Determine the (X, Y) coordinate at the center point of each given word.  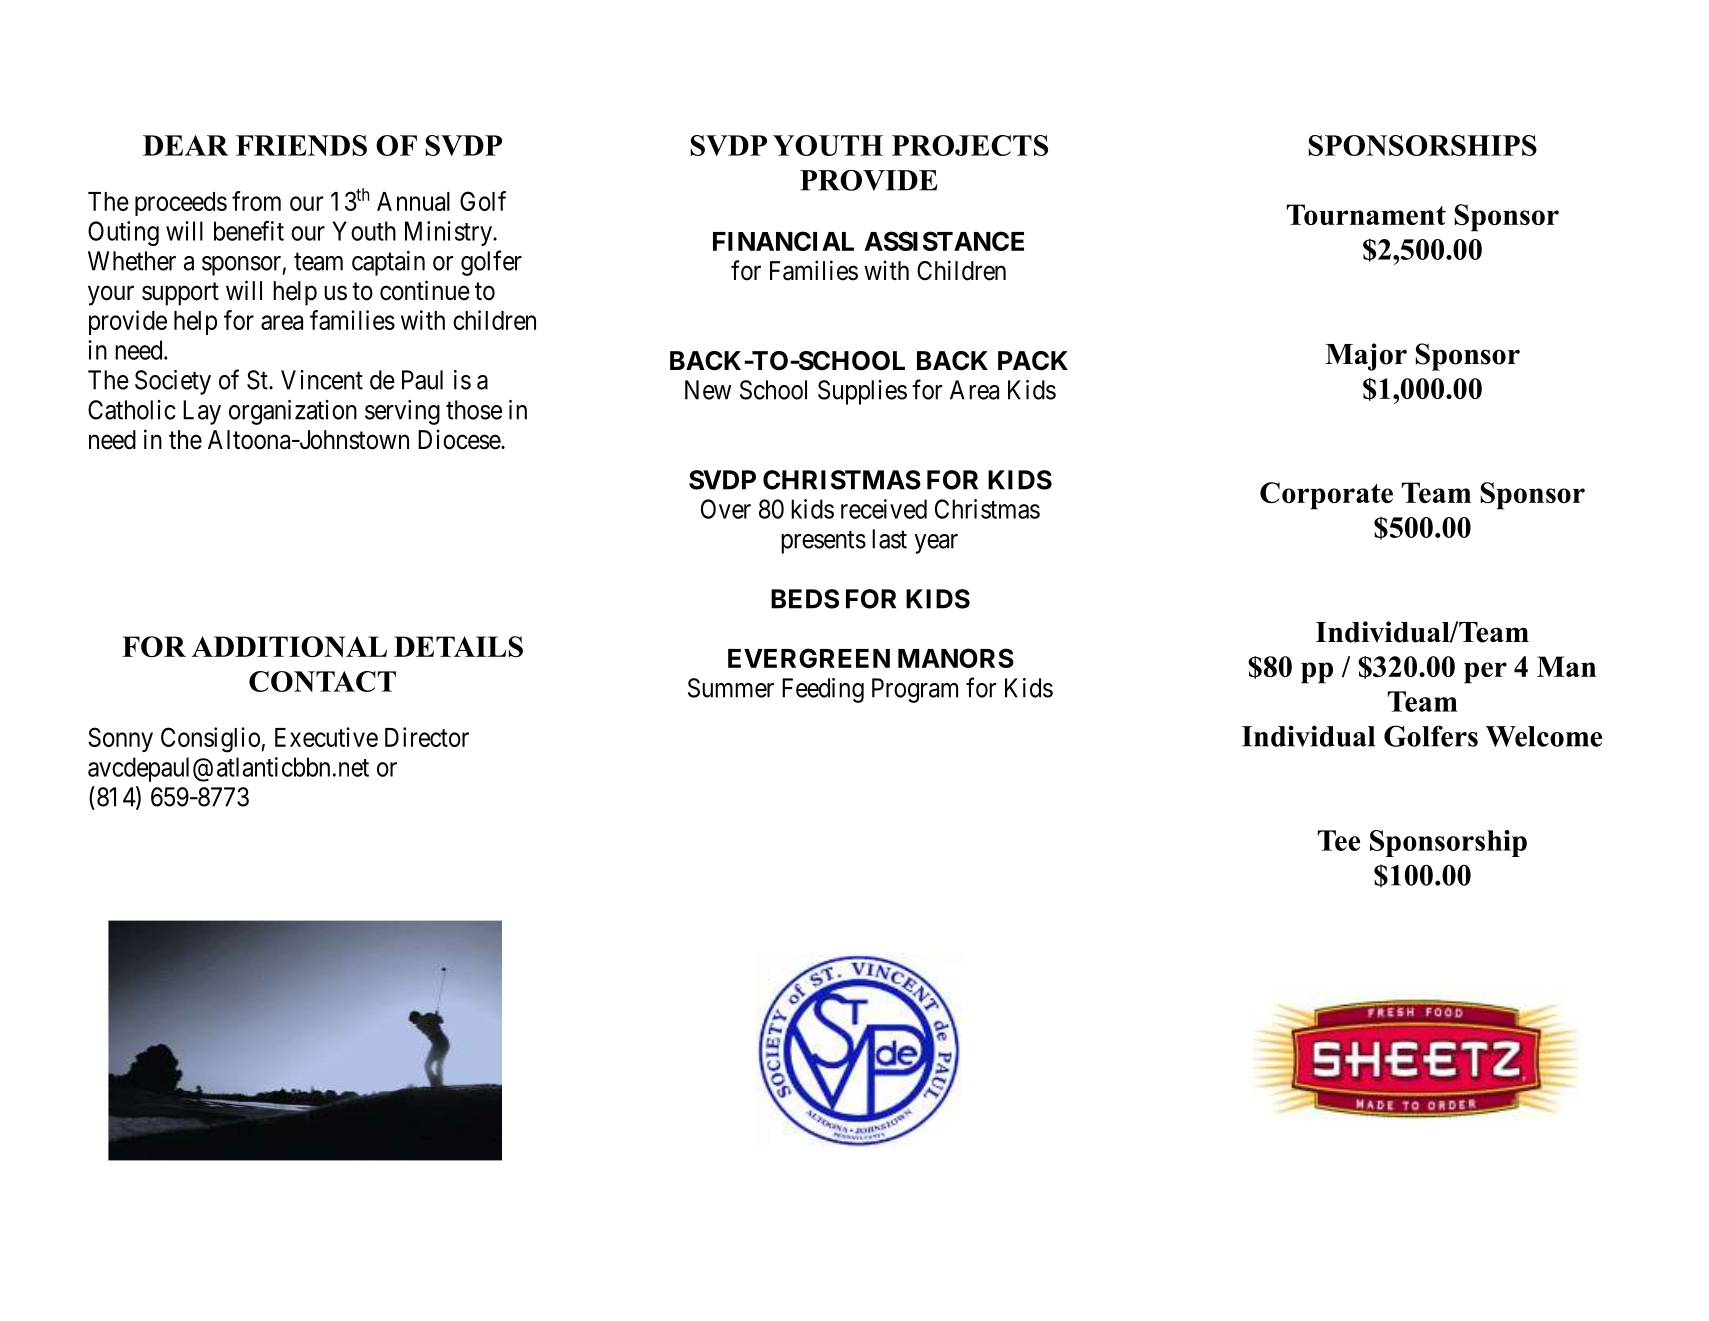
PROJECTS (970, 145)
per (1485, 673)
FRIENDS (301, 145)
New (708, 390)
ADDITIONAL (289, 646)
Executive (326, 737)
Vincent (322, 380)
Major (1366, 357)
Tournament (1366, 214)
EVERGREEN (809, 658)
